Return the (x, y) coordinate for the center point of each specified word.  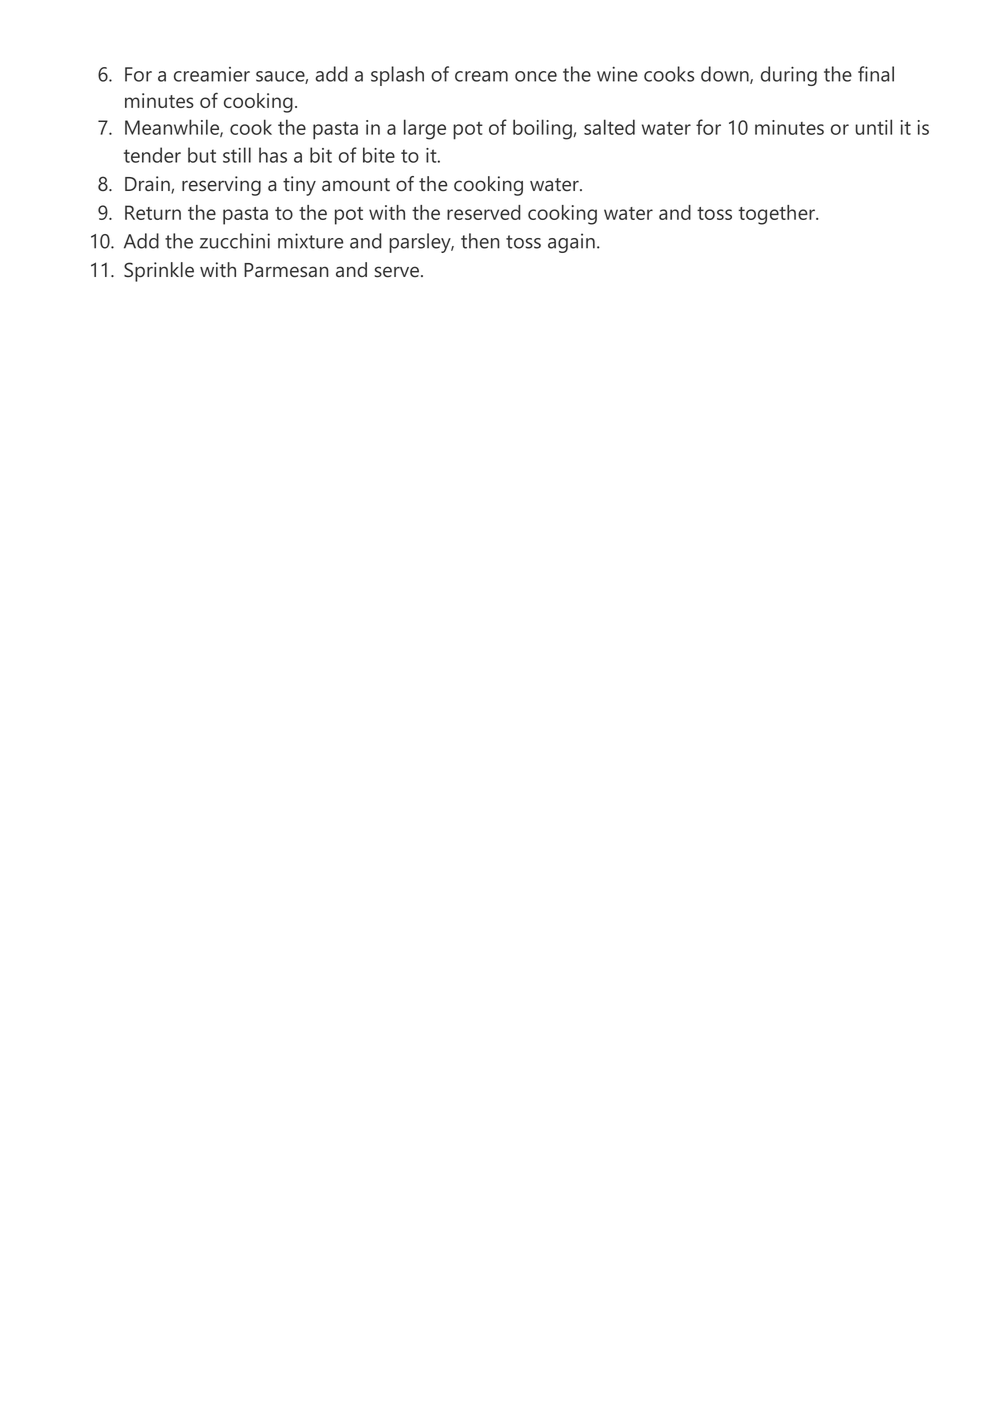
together (778, 215)
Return (153, 212)
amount (356, 185)
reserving (221, 186)
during (789, 76)
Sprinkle (159, 272)
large (425, 129)
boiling (543, 129)
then (480, 241)
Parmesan (286, 270)
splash (397, 76)
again (571, 243)
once (536, 76)
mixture (311, 241)
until (873, 127)
